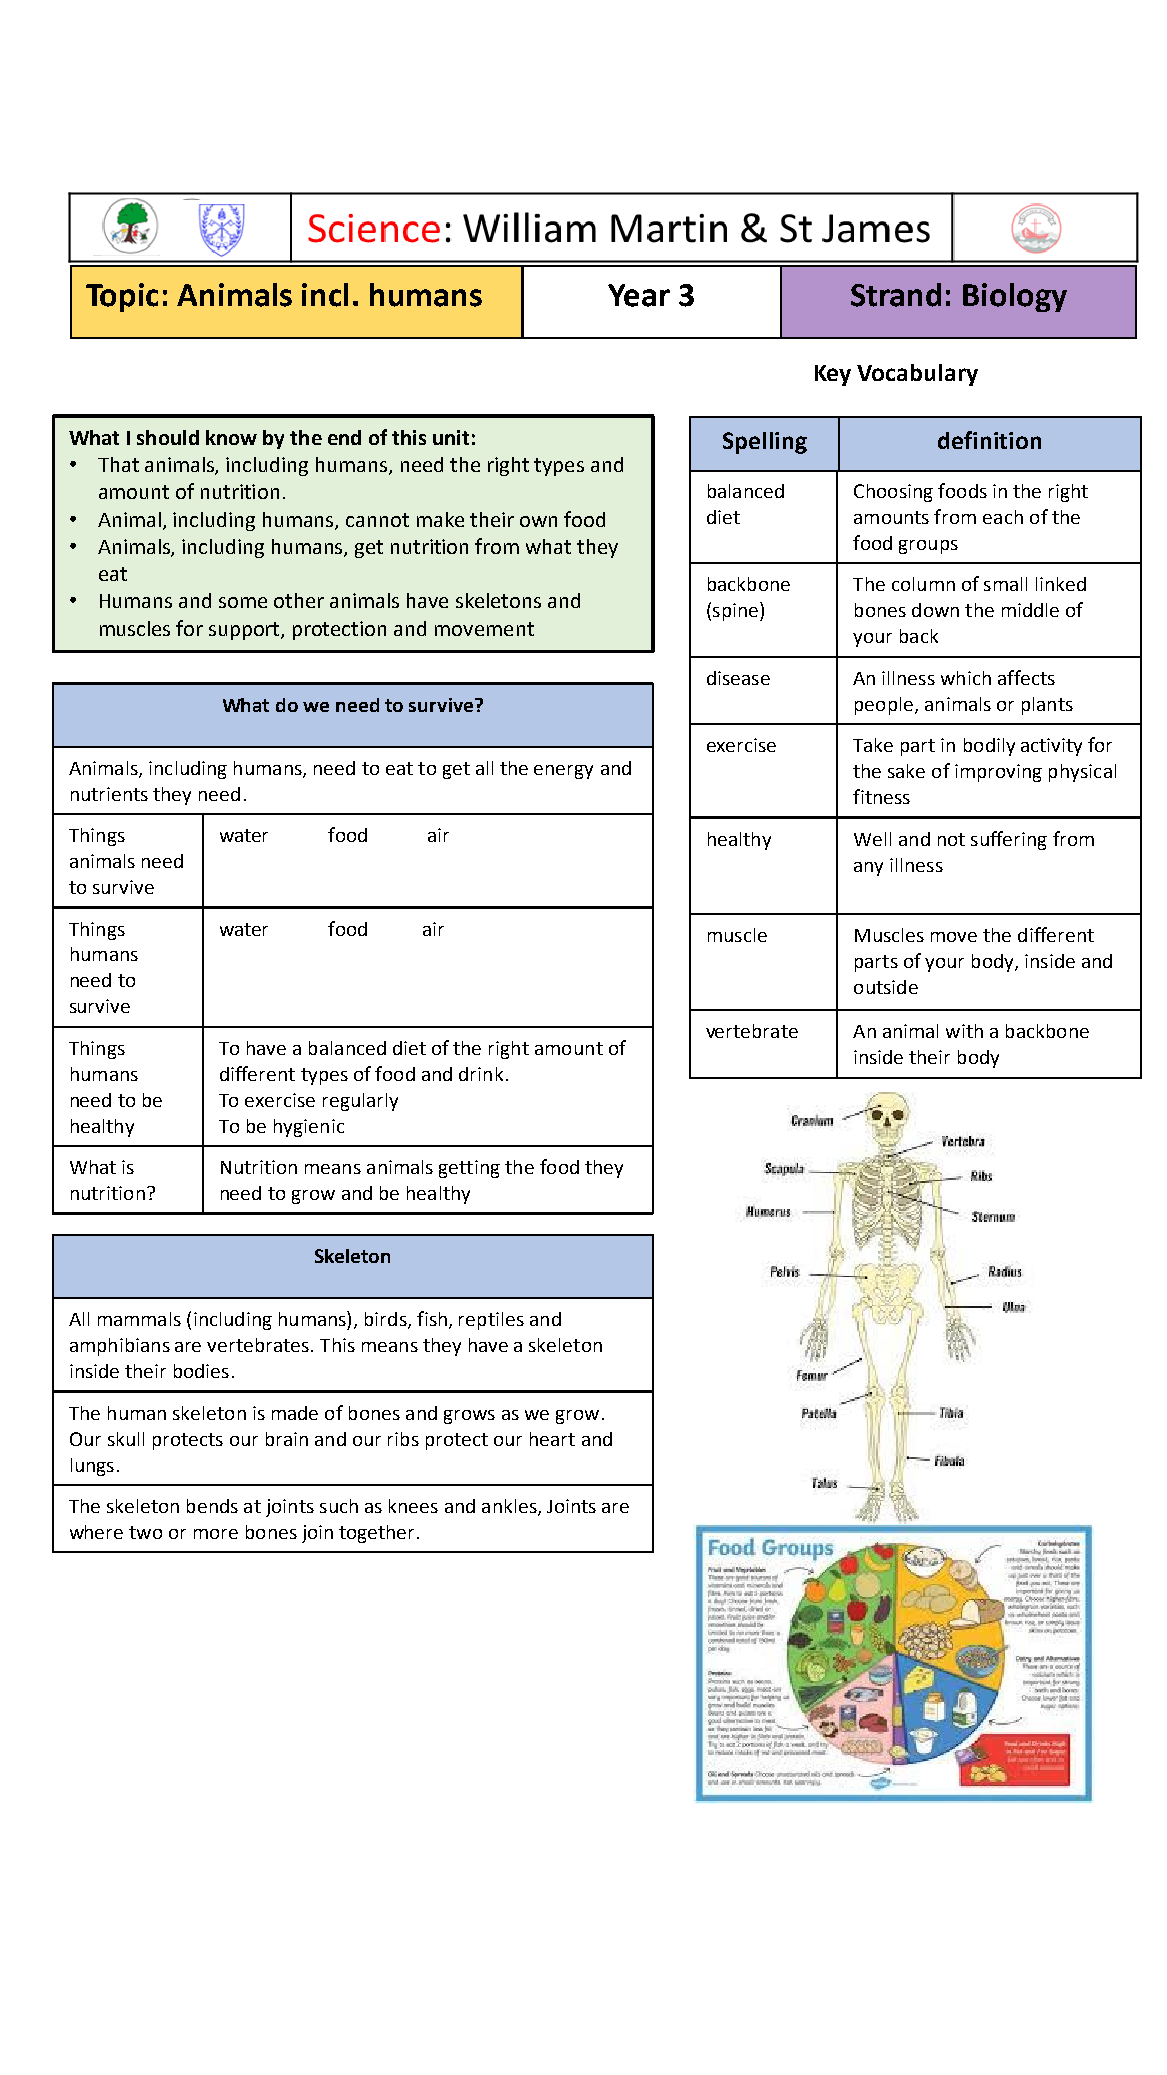  Describe the element at coordinates (639, 295) in the screenshot. I see `Year` at that location.
